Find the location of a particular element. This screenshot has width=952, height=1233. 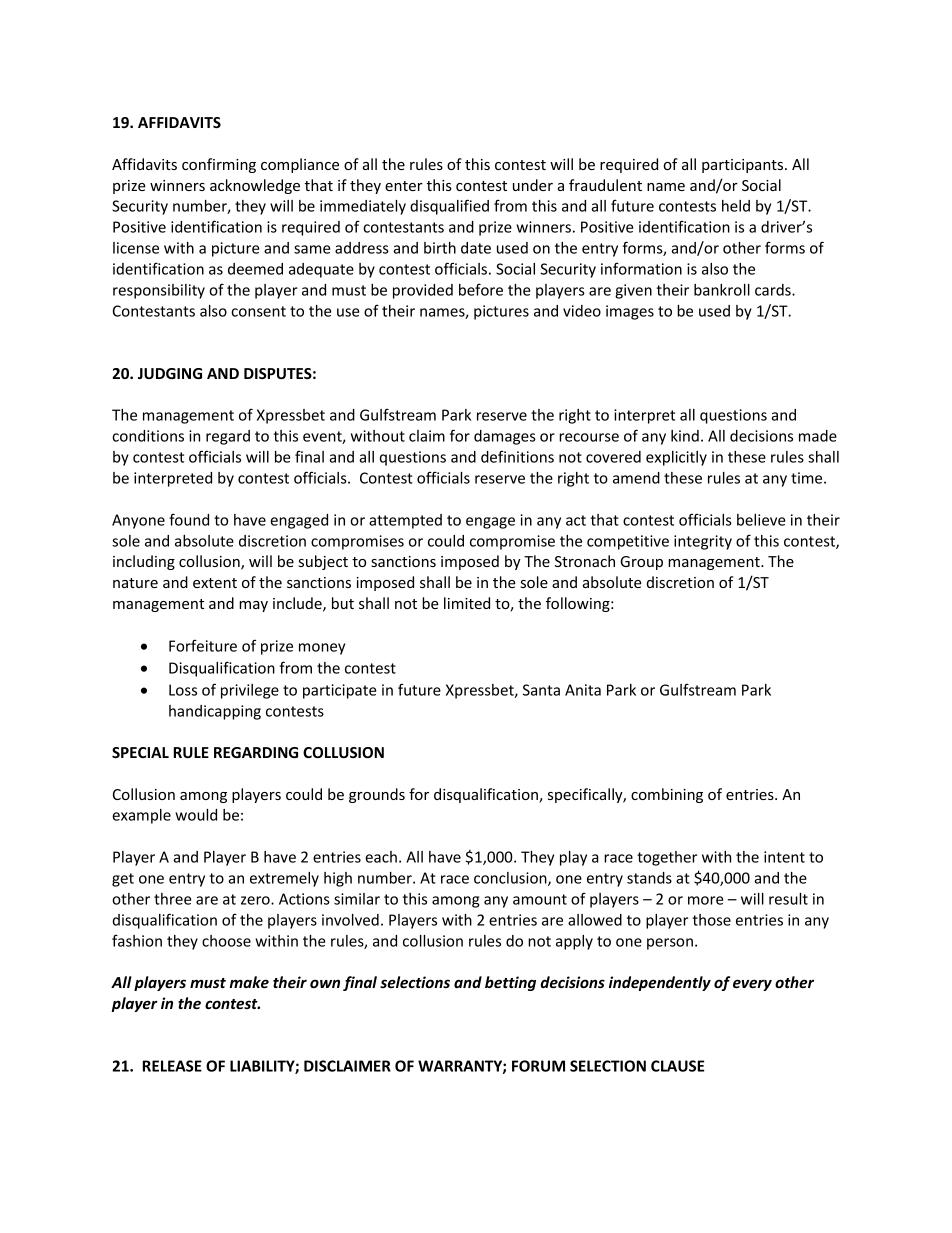

damages is located at coordinates (505, 437).
